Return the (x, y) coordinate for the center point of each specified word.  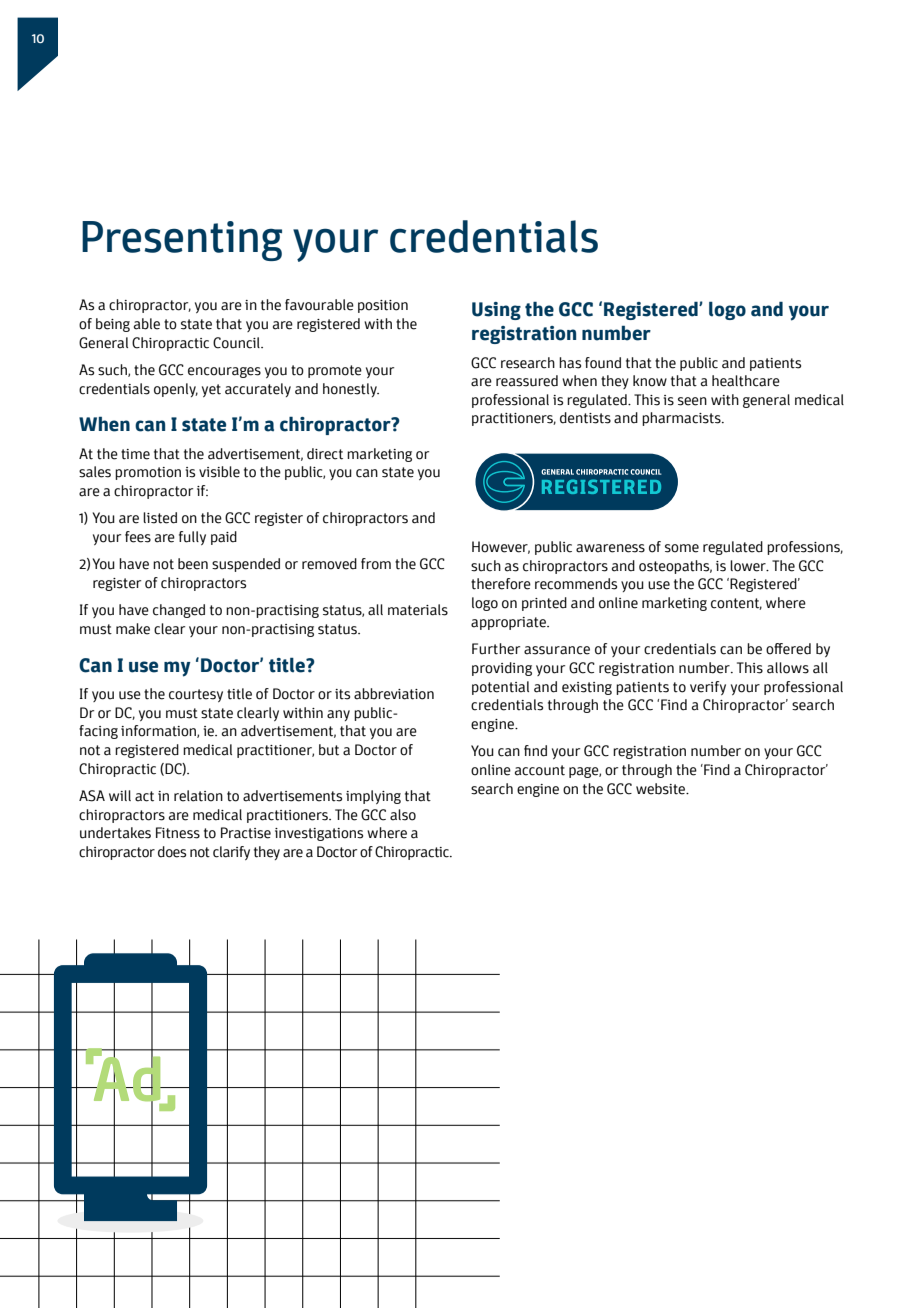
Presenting (182, 241)
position (383, 306)
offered (788, 649)
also (403, 815)
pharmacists (682, 419)
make (133, 629)
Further (496, 649)
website (662, 789)
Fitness (178, 833)
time (135, 454)
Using (496, 311)
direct (325, 454)
